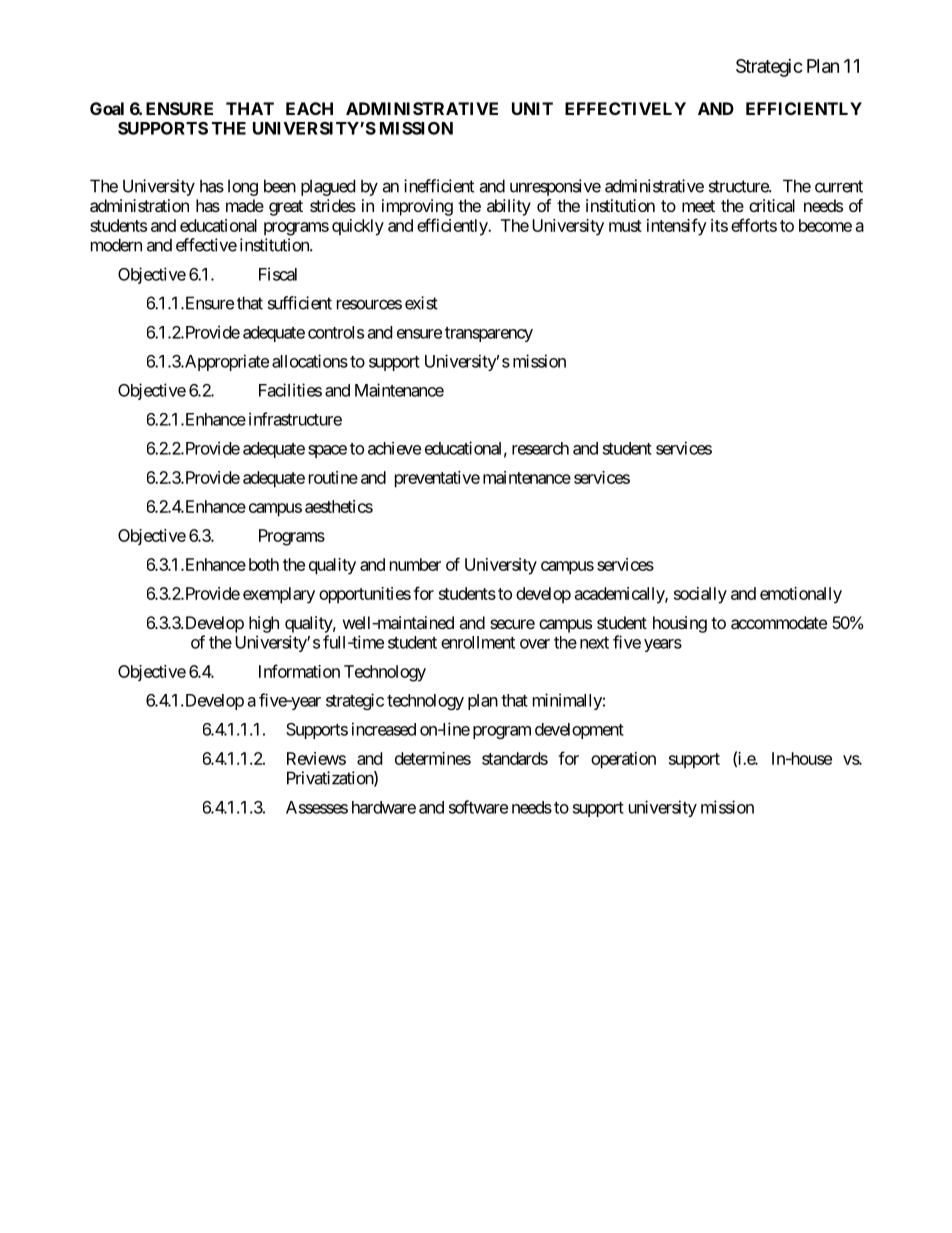 This document has width=952, height=1233. What do you see at coordinates (489, 334) in the document?
I see `transparency` at bounding box center [489, 334].
